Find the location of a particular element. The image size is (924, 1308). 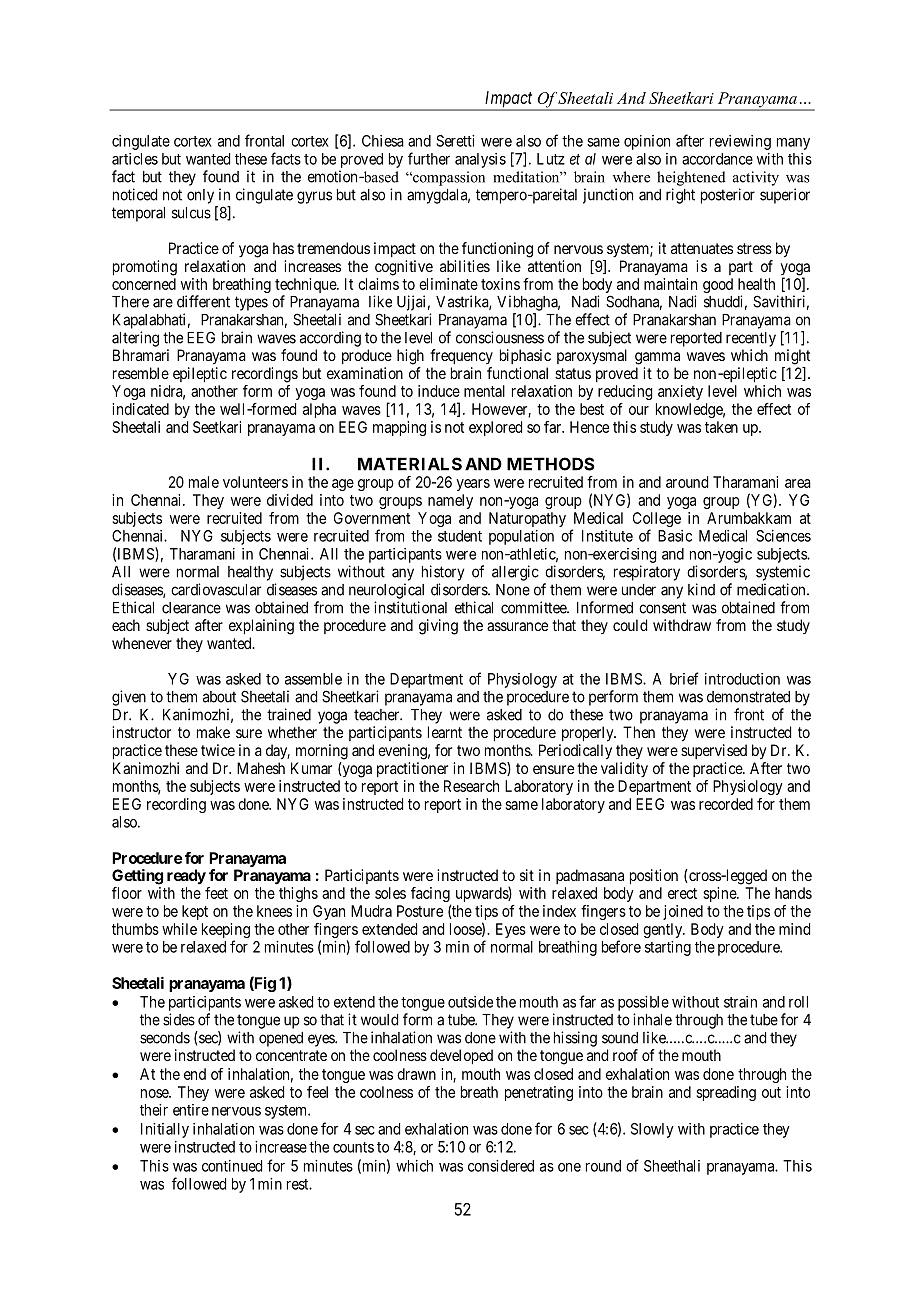

only is located at coordinates (200, 196).
